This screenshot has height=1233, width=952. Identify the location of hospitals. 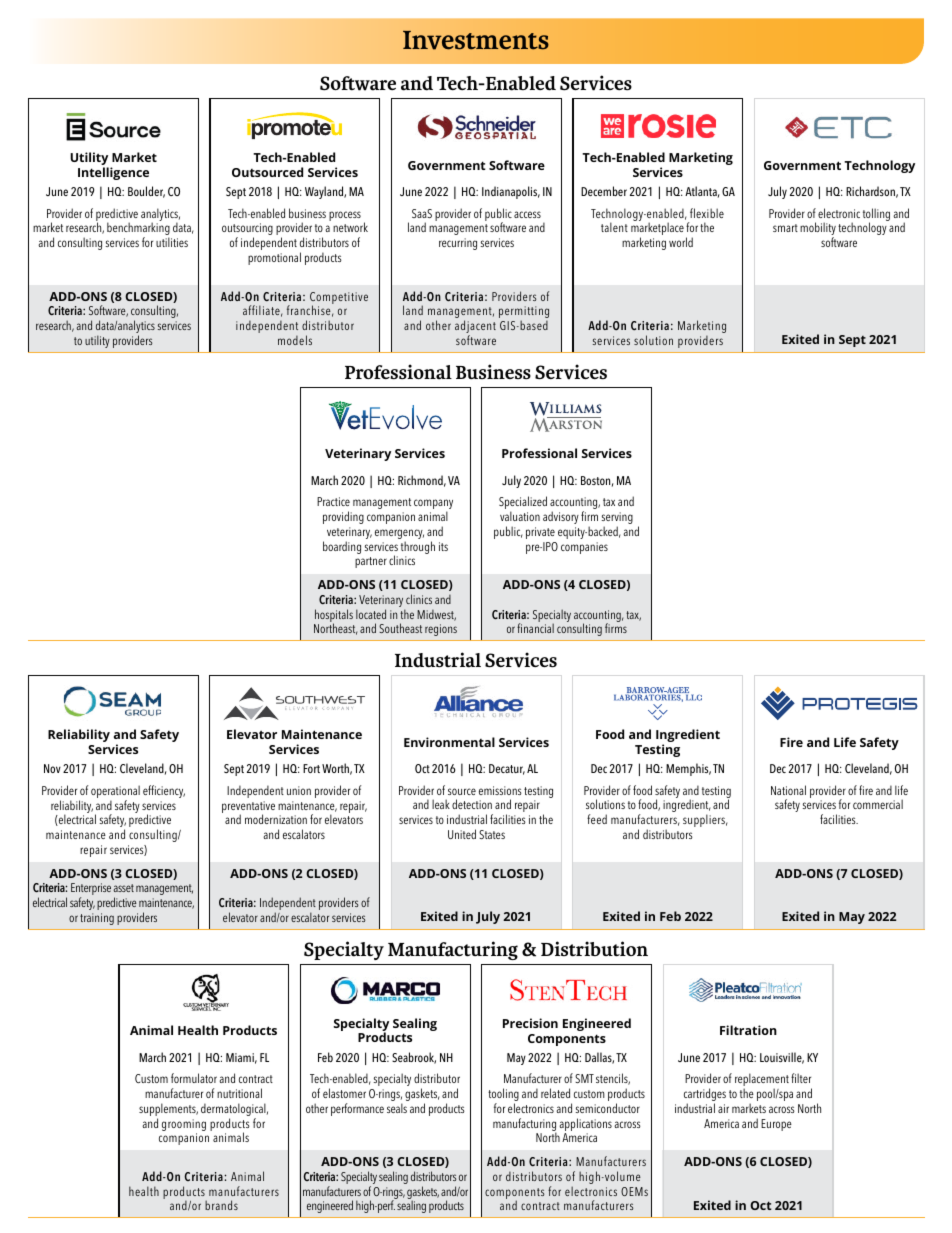
(333, 617).
